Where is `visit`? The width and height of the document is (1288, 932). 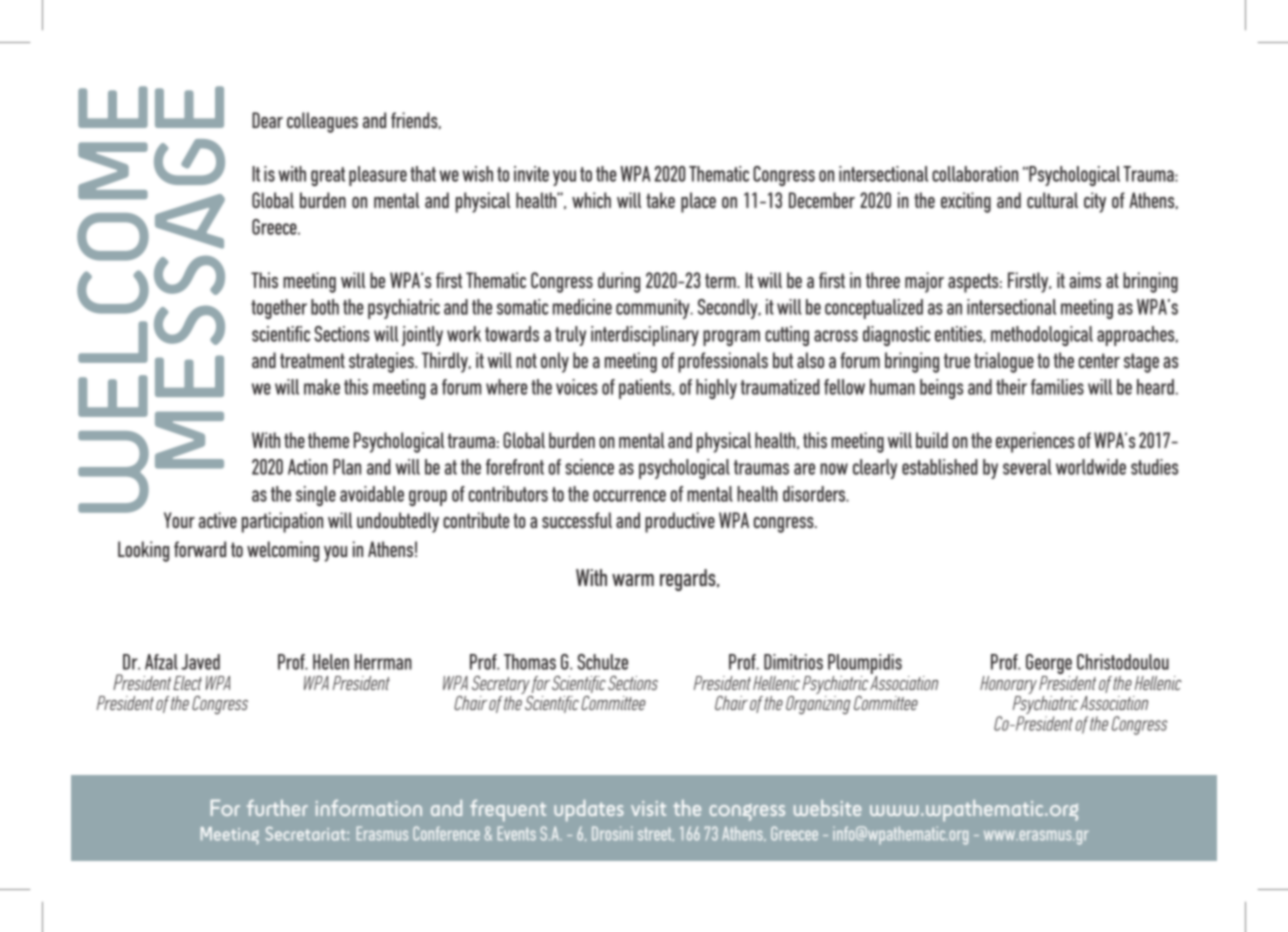 visit is located at coordinates (648, 808).
